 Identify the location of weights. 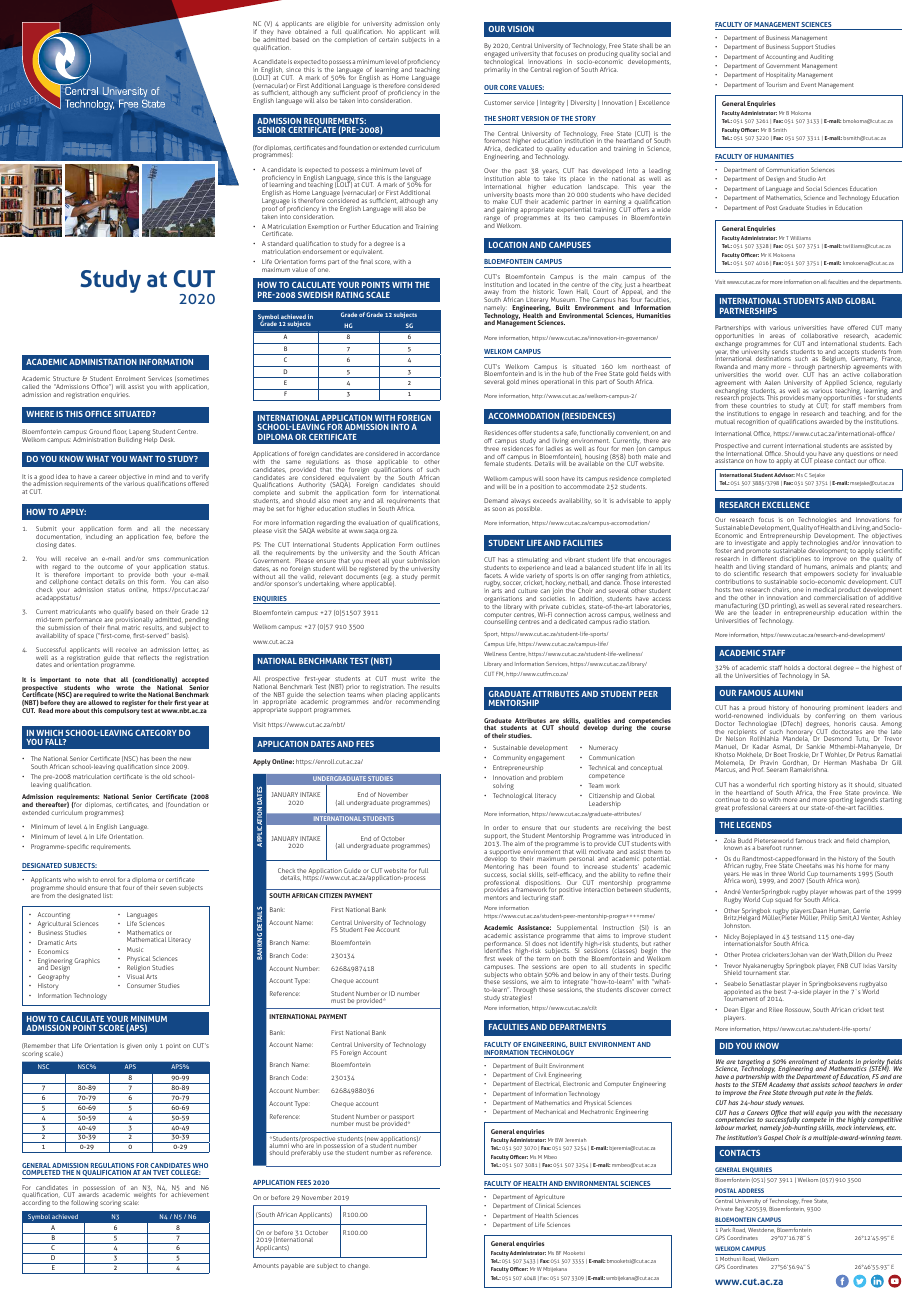
(144, 1197).
